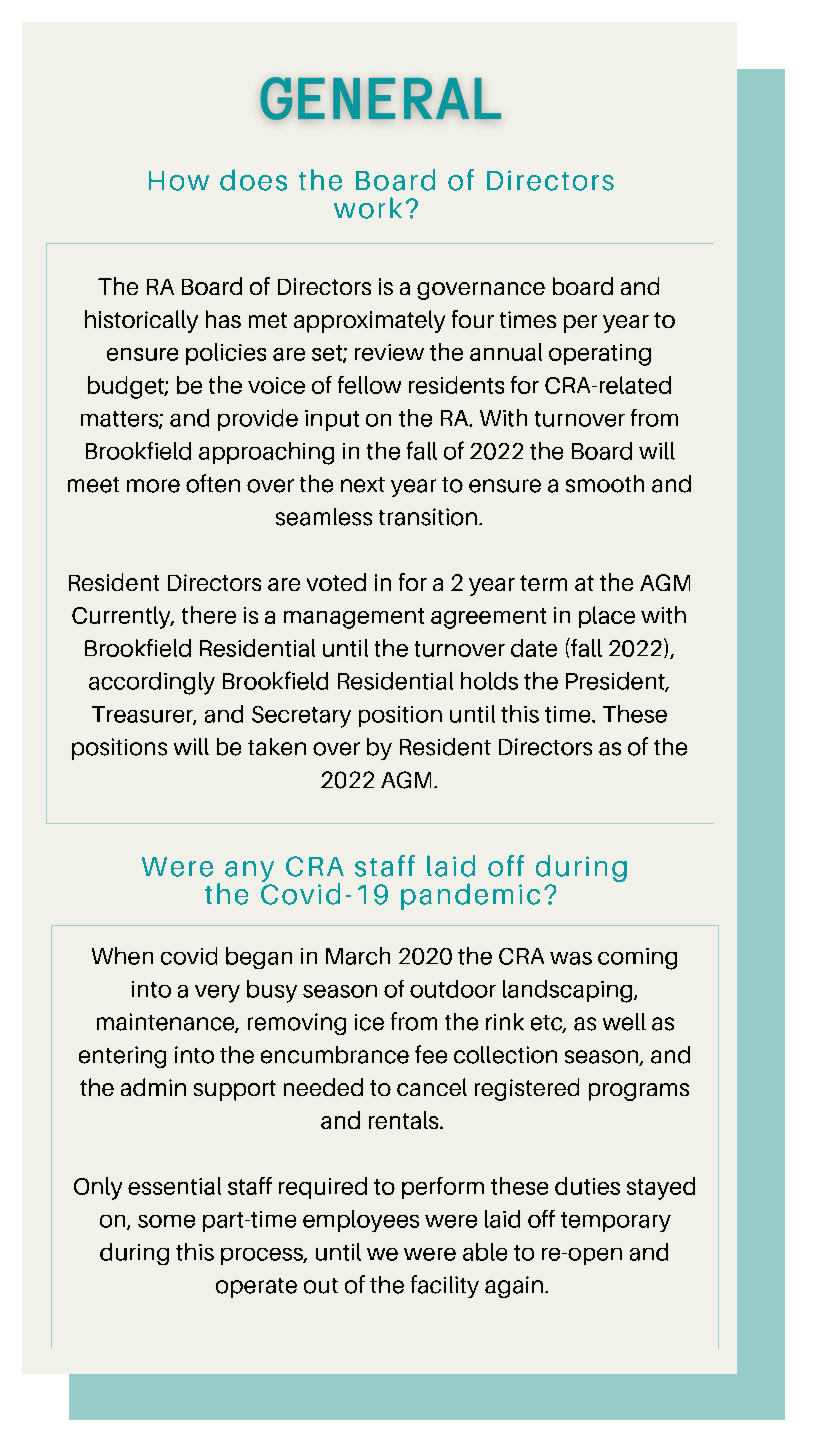 This screenshot has width=819, height=1456. What do you see at coordinates (249, 873) in the screenshot?
I see `any` at bounding box center [249, 873].
